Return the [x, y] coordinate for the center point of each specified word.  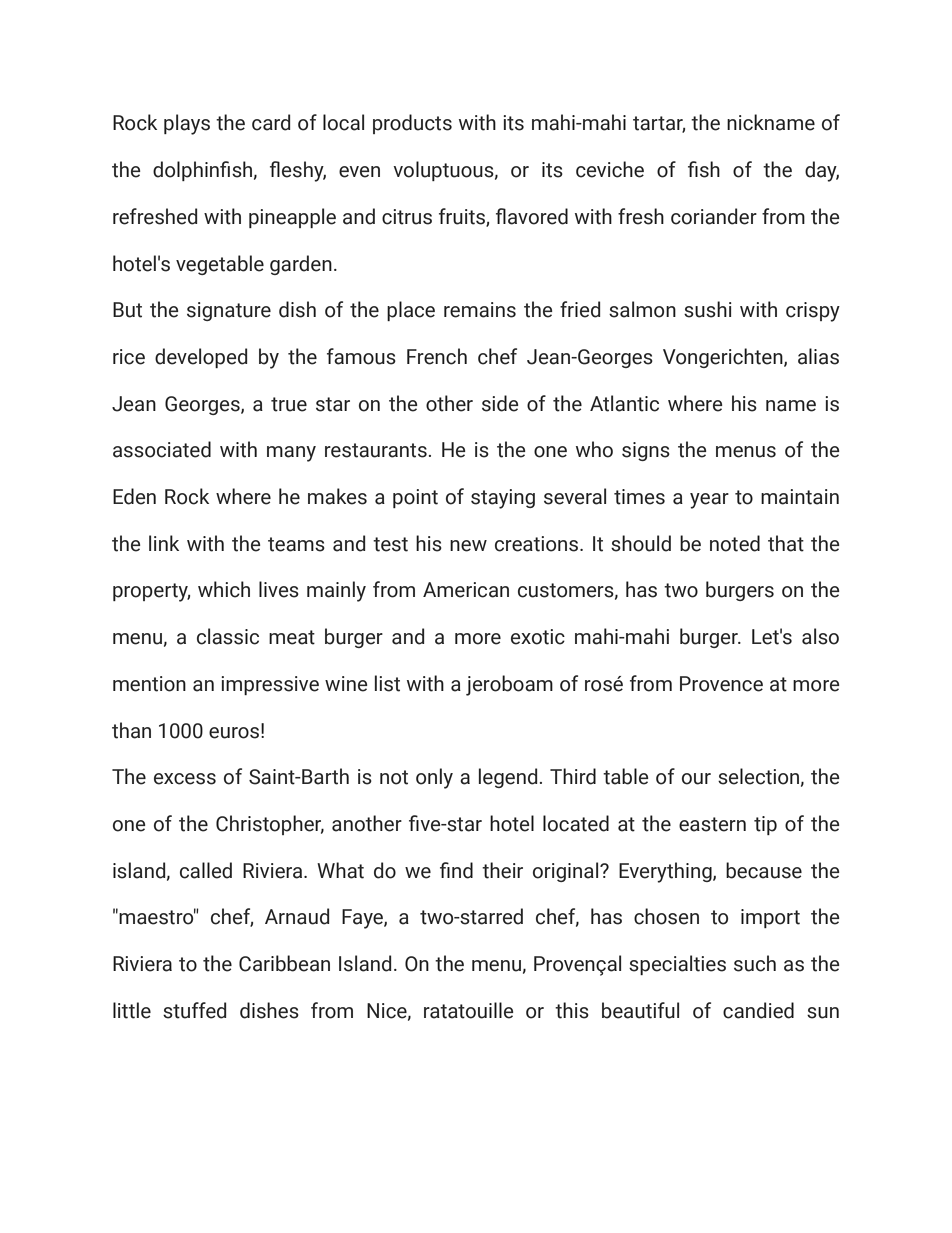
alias [818, 356]
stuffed [194, 1010]
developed [201, 358]
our [696, 779]
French [437, 356]
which [224, 589]
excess [185, 779]
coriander [714, 216]
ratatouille [469, 1010]
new [468, 546]
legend [508, 778]
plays [187, 124]
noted [735, 543]
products [412, 124]
